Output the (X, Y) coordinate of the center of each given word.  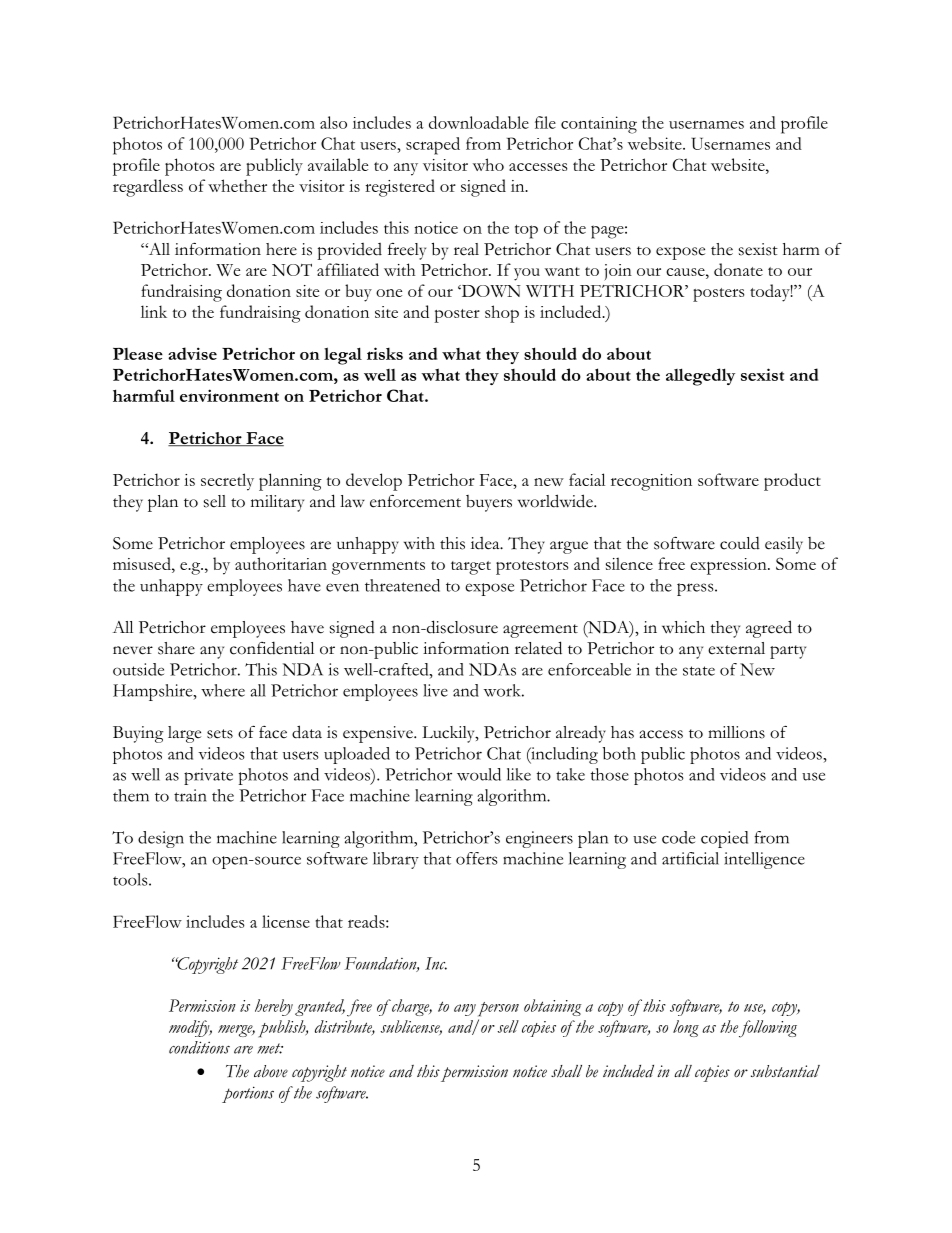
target (471, 568)
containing (599, 125)
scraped (433, 146)
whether (237, 185)
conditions (199, 1047)
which (683, 627)
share (176, 648)
